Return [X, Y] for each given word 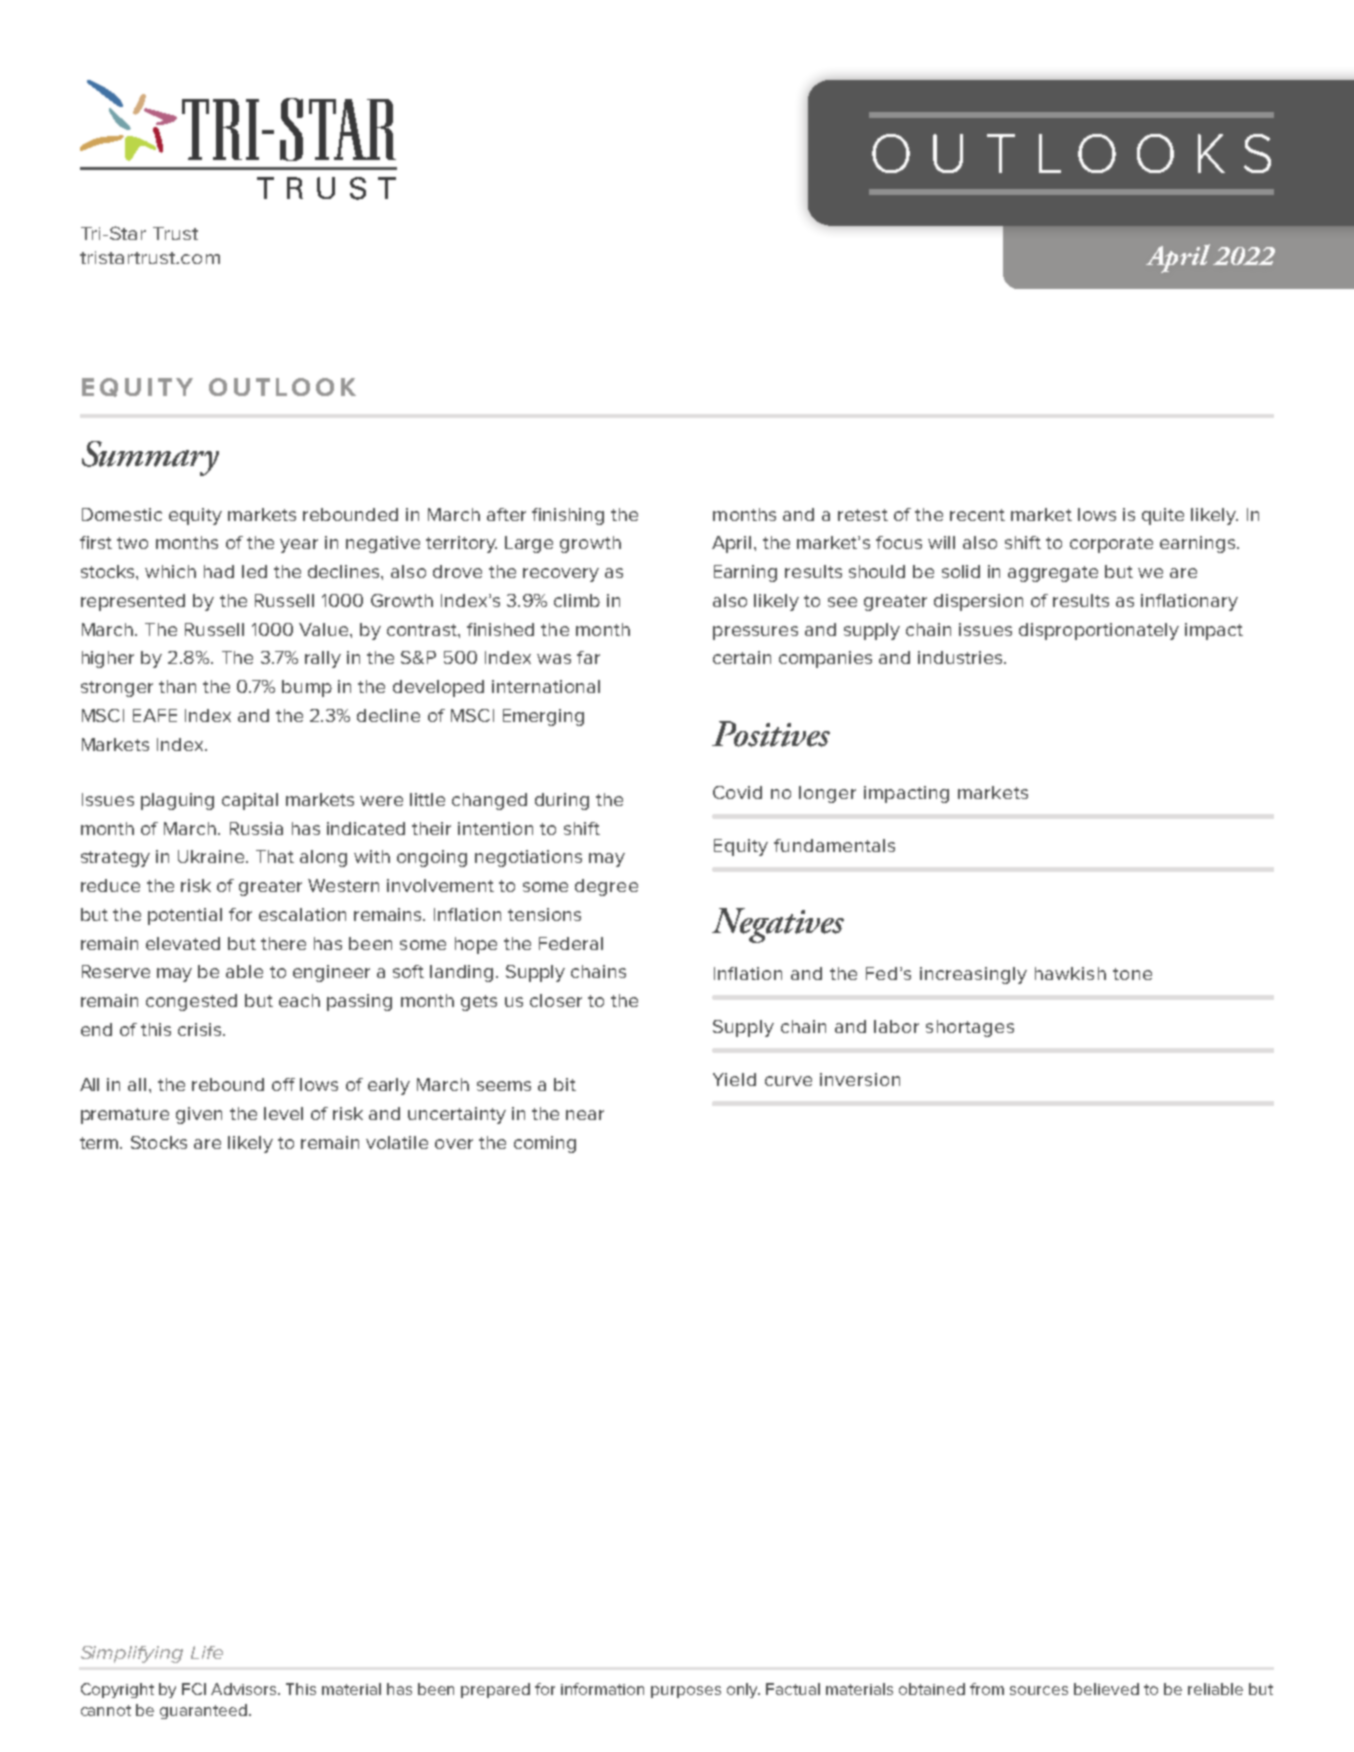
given [199, 1115]
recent [977, 515]
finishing [568, 516]
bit [565, 1084]
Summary [150, 458]
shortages [970, 1028]
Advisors [245, 1689]
